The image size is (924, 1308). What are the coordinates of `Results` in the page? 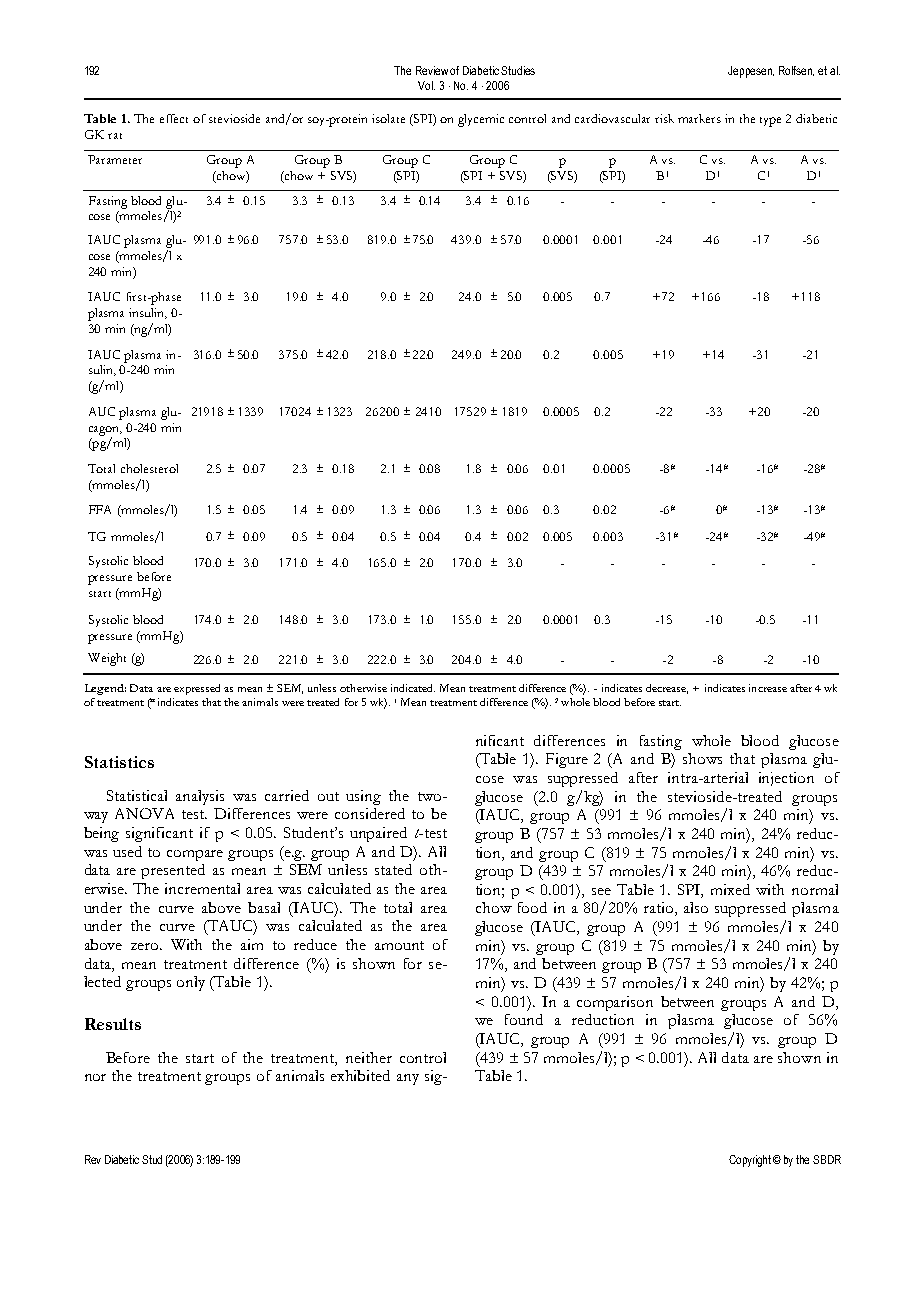 It's located at (113, 1024).
